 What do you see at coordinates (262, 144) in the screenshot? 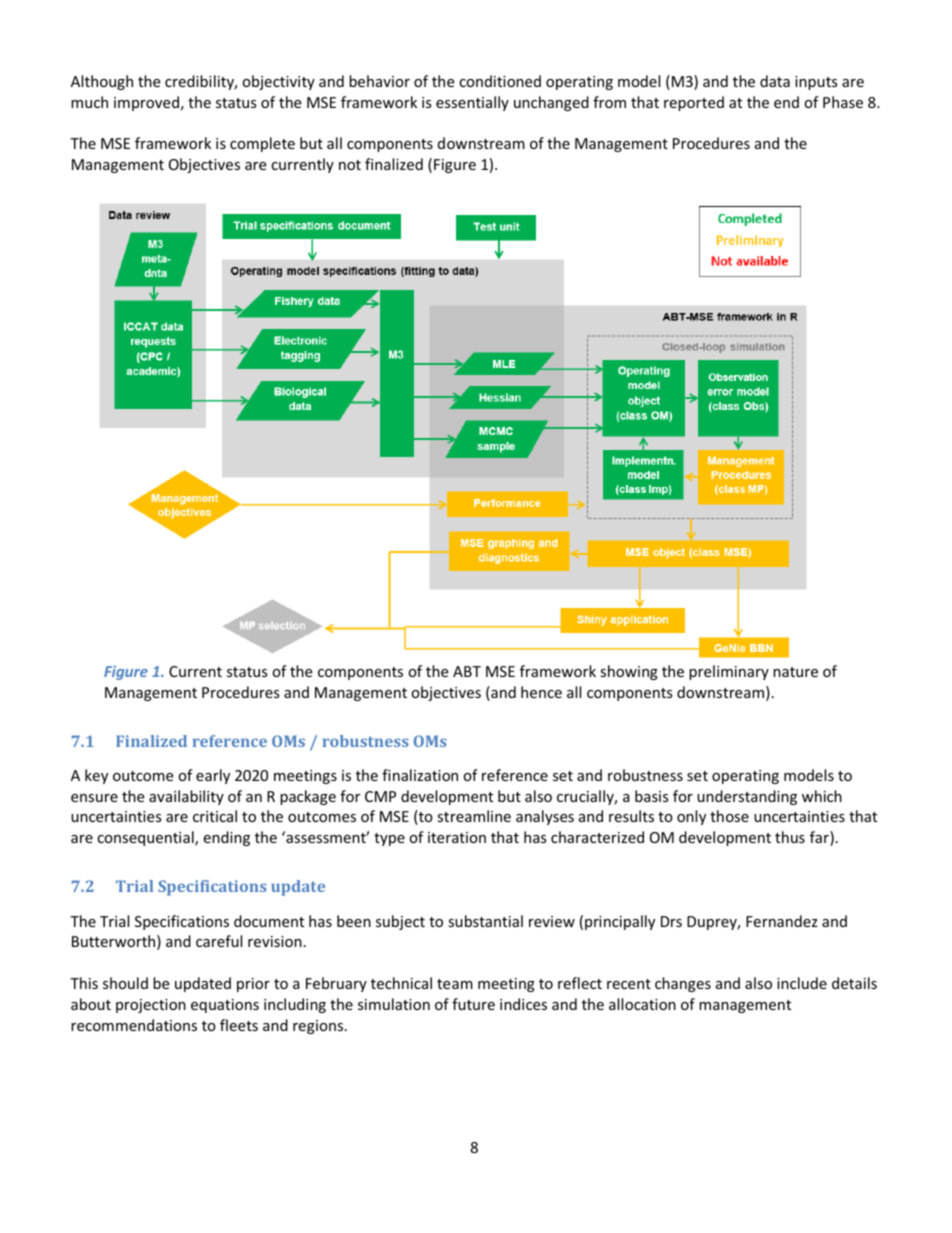
I see `complete` at bounding box center [262, 144].
